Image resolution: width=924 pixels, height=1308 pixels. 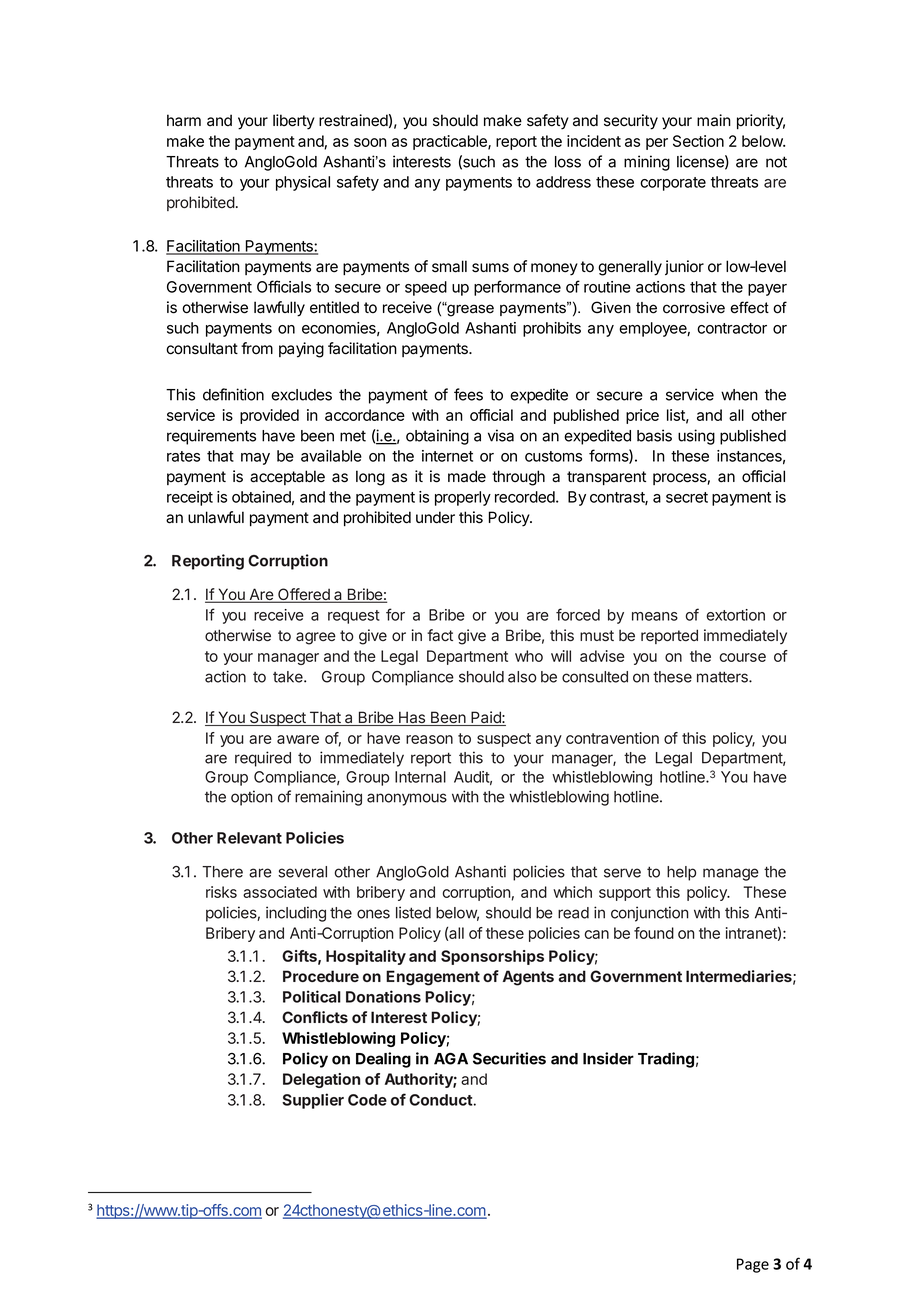 What do you see at coordinates (492, 957) in the screenshot?
I see `Sponsorships` at bounding box center [492, 957].
